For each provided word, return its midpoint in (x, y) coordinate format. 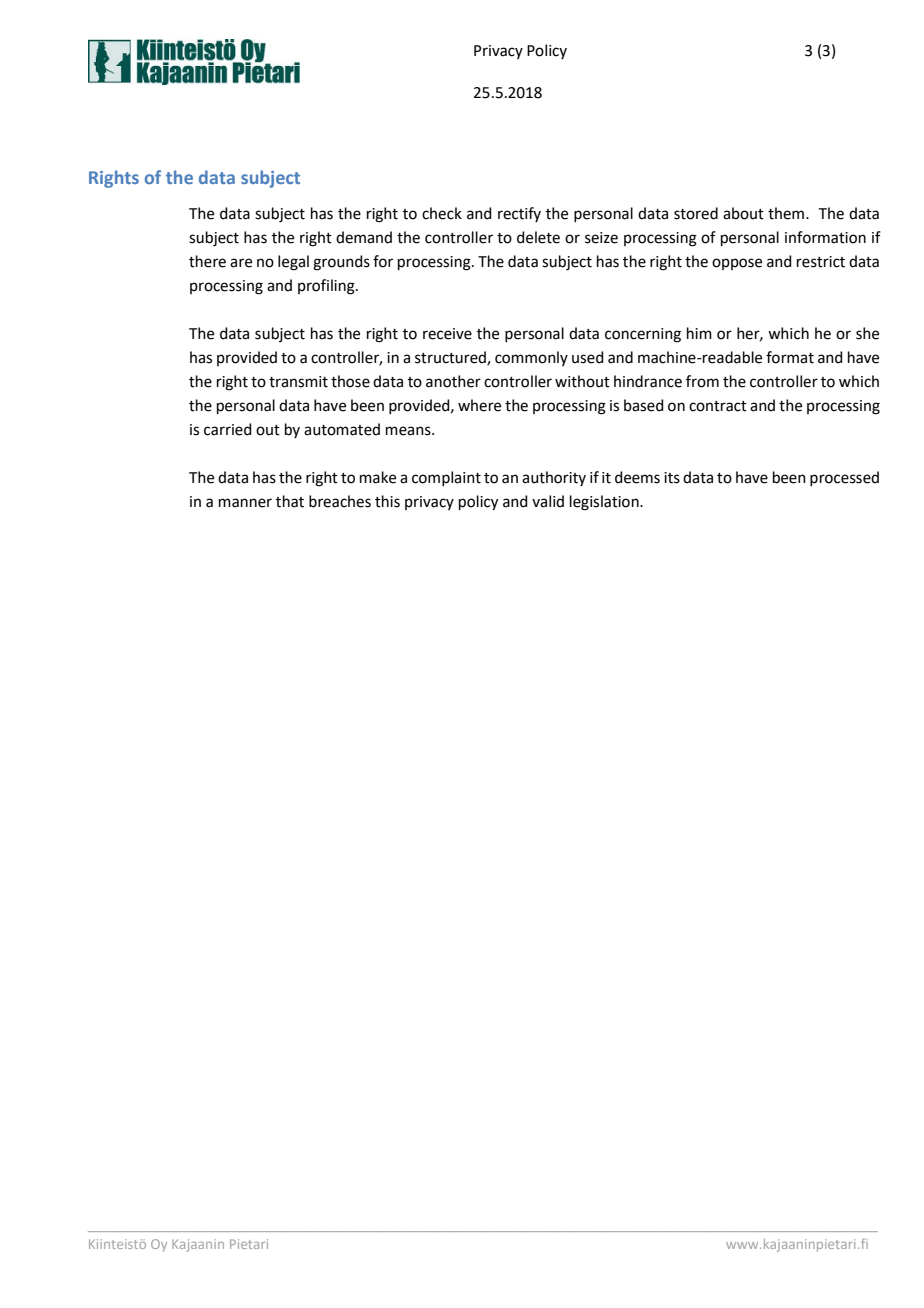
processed (844, 478)
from (702, 381)
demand (364, 237)
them (787, 213)
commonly (531, 358)
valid (548, 501)
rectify (519, 214)
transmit (298, 382)
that (290, 501)
